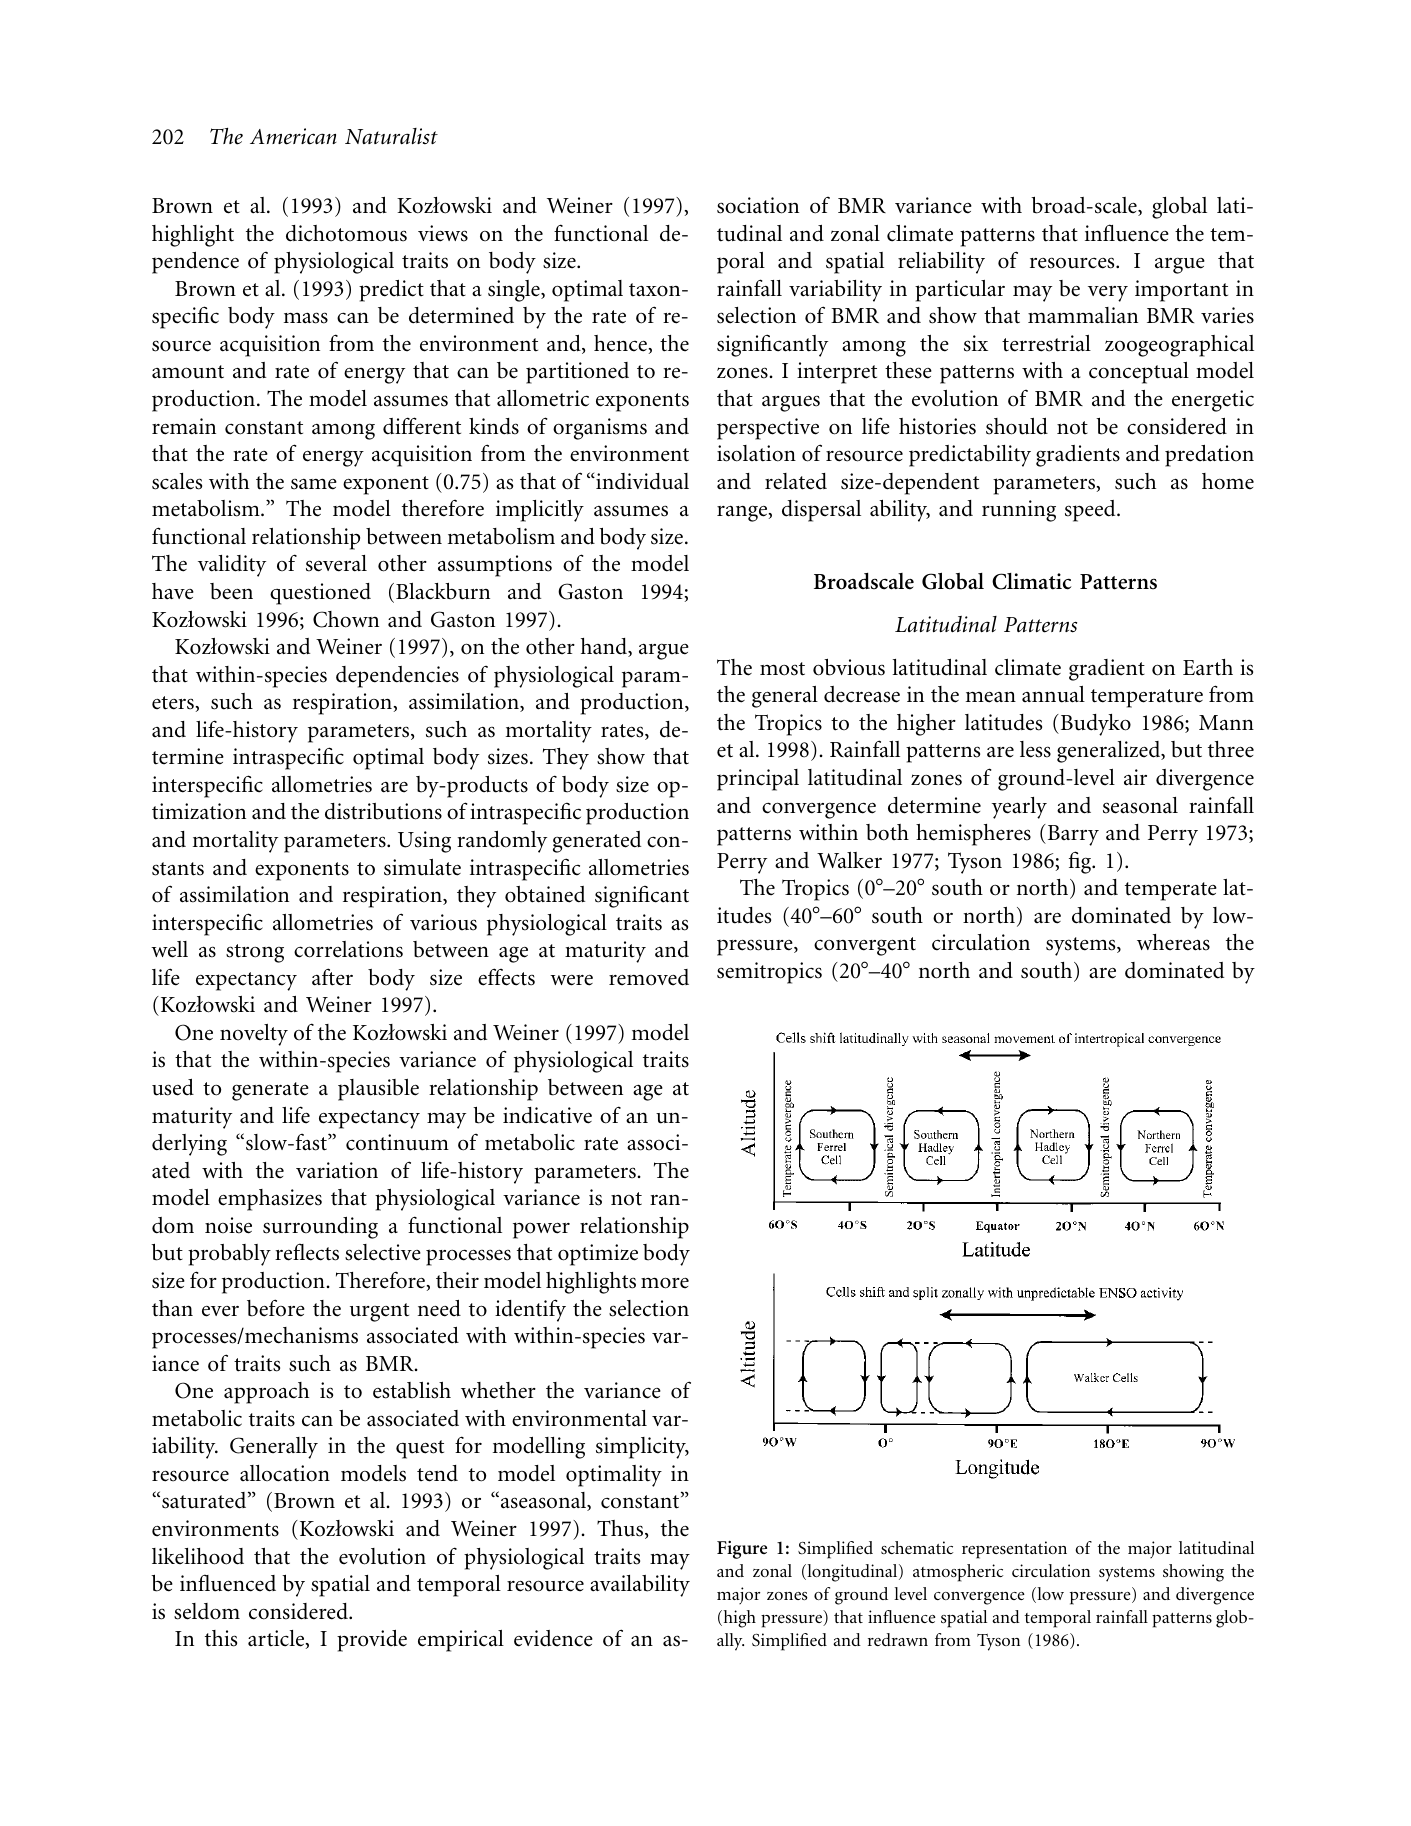 This screenshot has width=1411, height=1826. Describe the element at coordinates (1072, 835) in the screenshot. I see `Barry` at that location.
